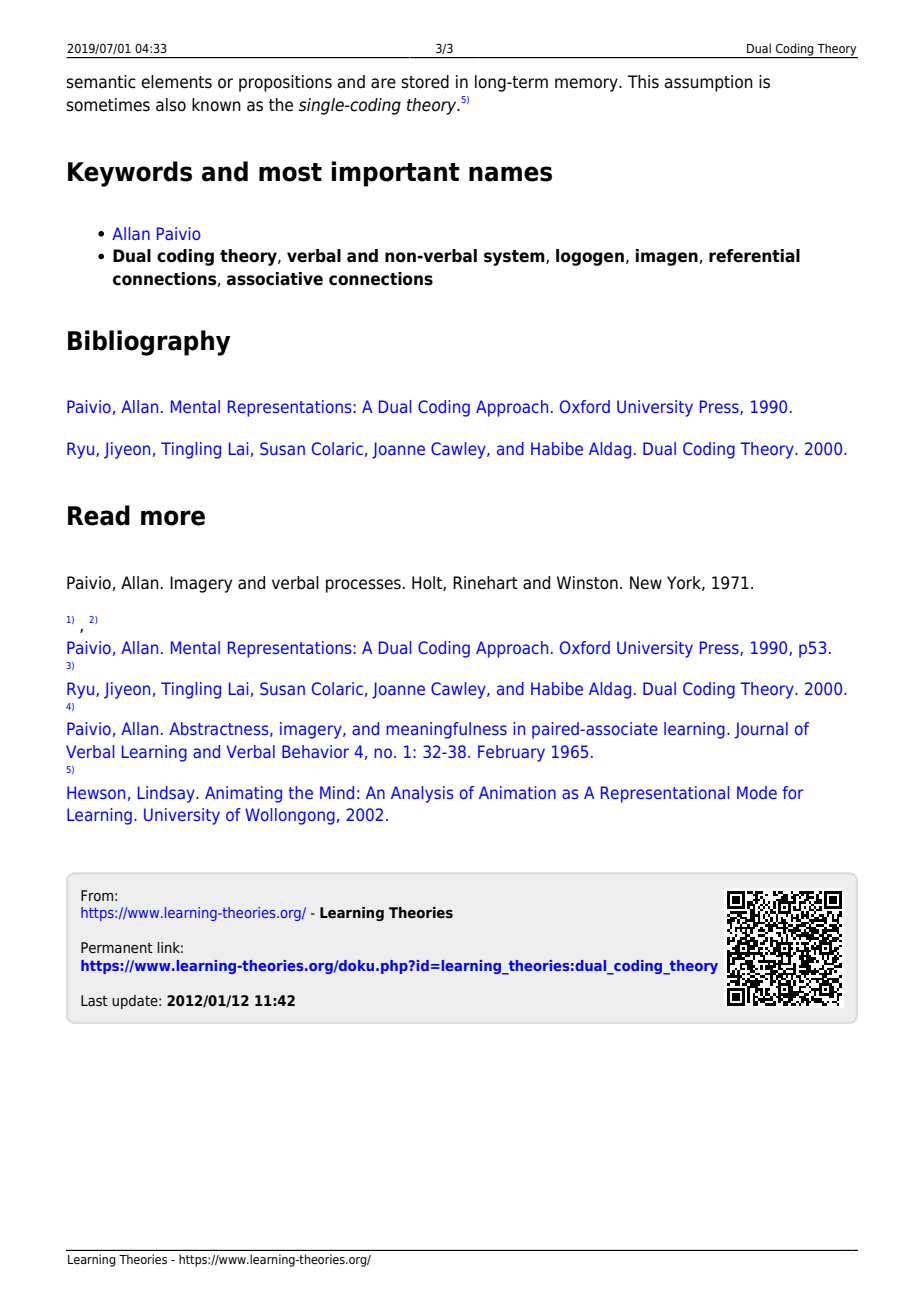  Describe the element at coordinates (665, 794) in the screenshot. I see `Representational` at that location.
